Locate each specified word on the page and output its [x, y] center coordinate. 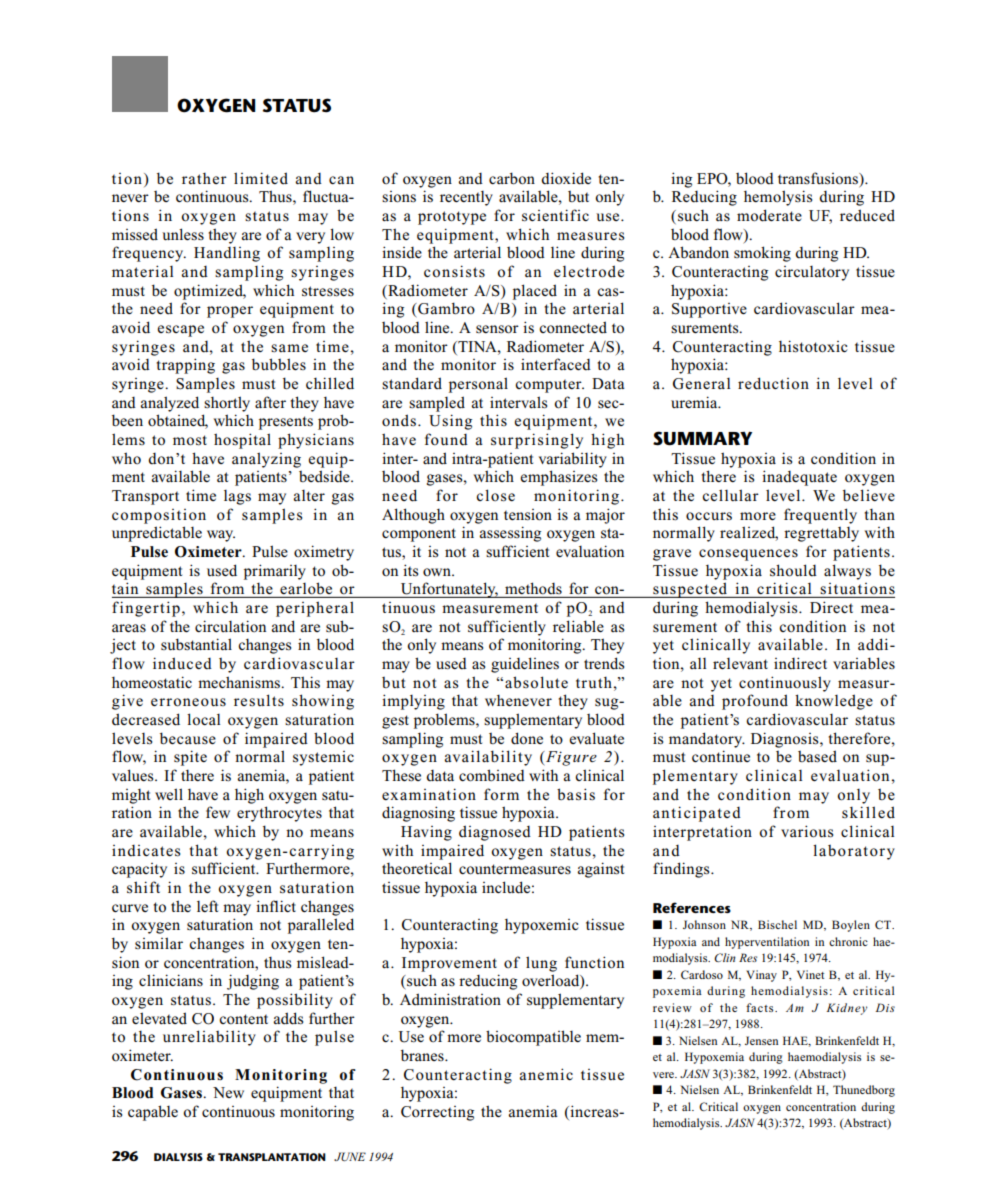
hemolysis [778, 198]
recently [466, 198]
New [228, 1092]
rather [204, 179]
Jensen [761, 1040]
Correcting [437, 1113]
